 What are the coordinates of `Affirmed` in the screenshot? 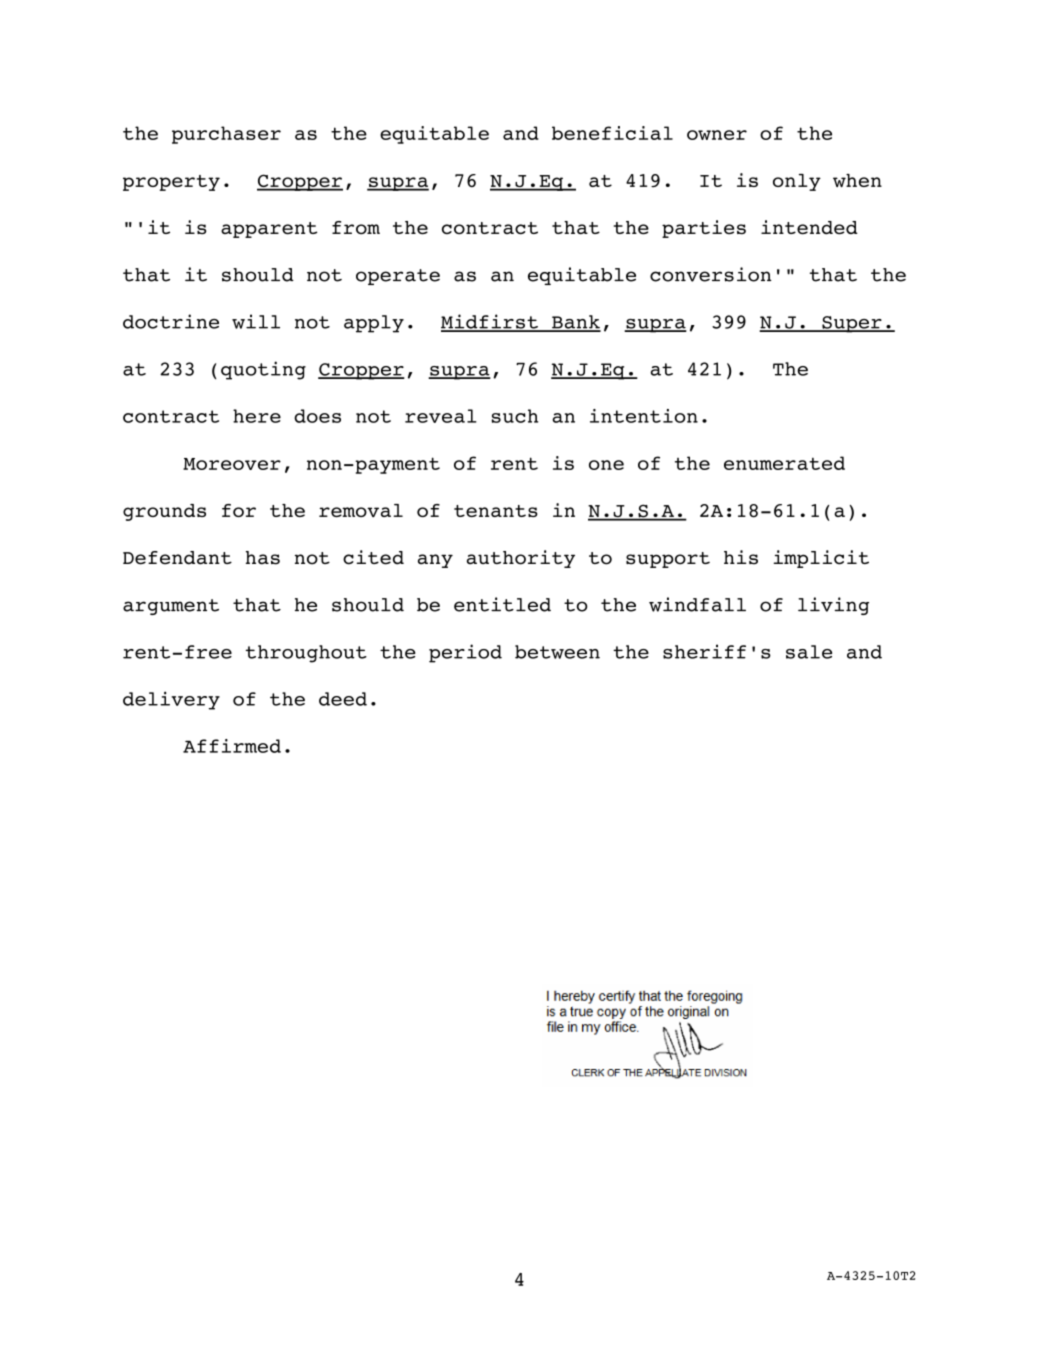 It's located at (232, 746).
